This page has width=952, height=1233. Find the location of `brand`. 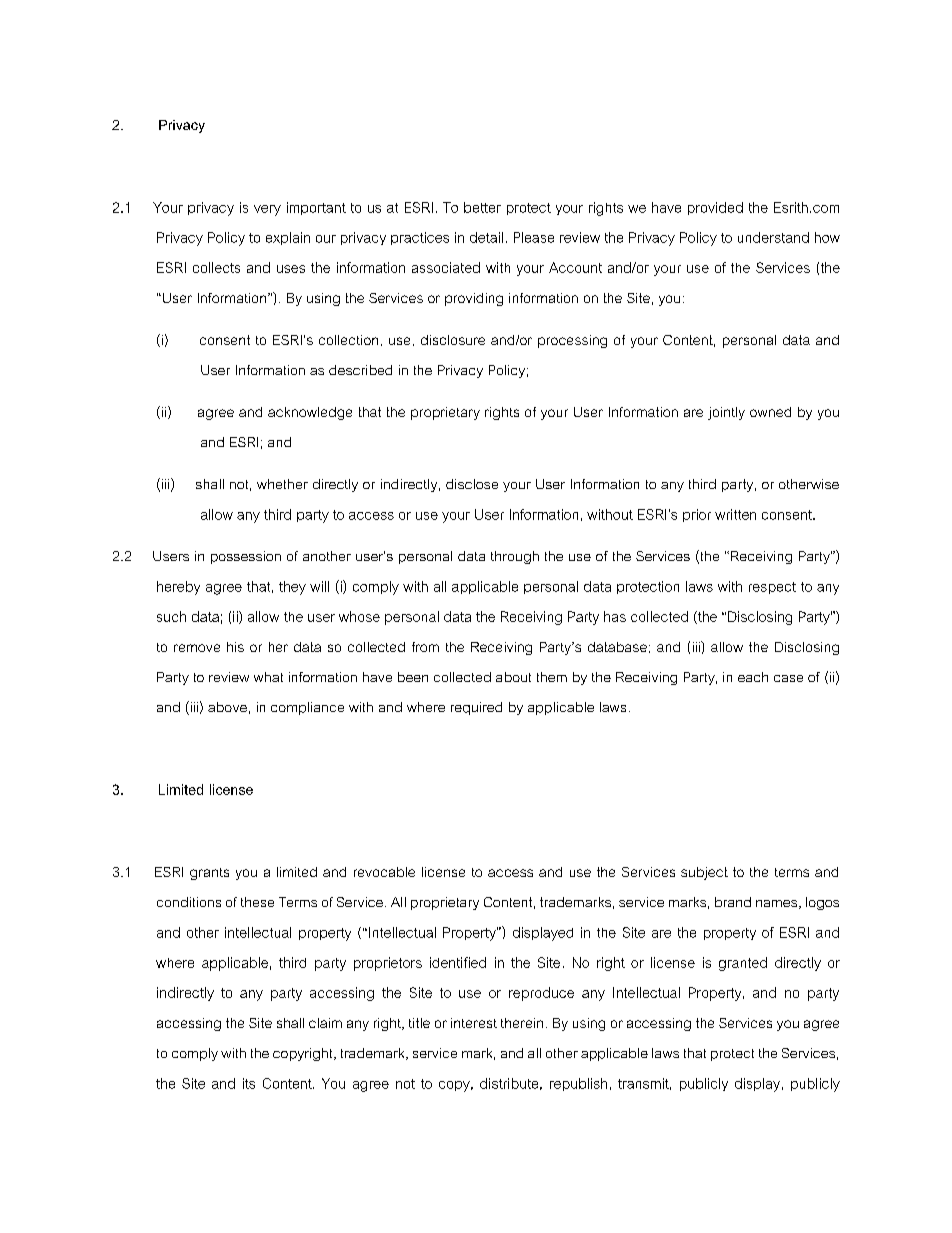

brand is located at coordinates (733, 902).
